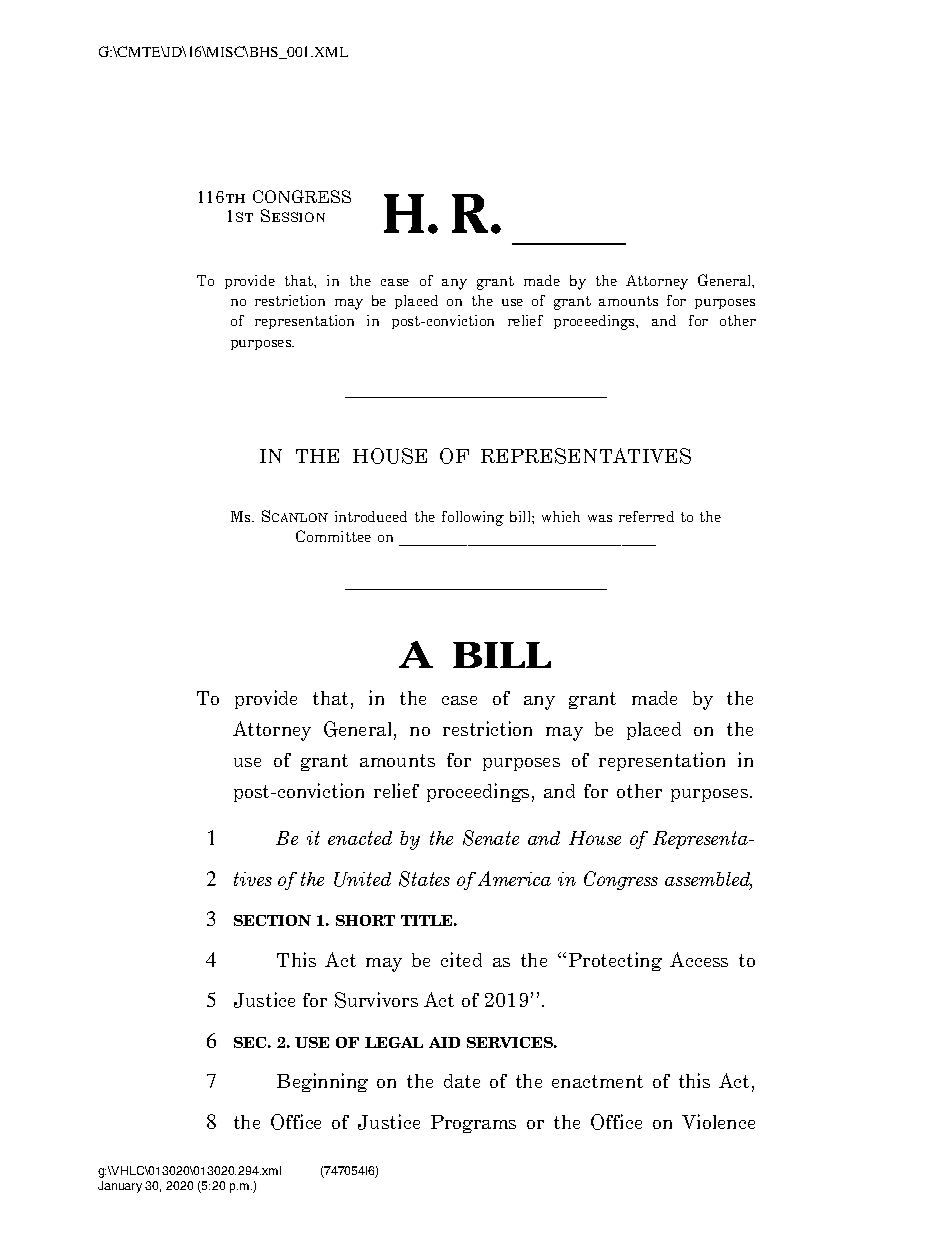 Image resolution: width=952 pixels, height=1233 pixels. What do you see at coordinates (376, 1000) in the document?
I see `Survivors` at bounding box center [376, 1000].
